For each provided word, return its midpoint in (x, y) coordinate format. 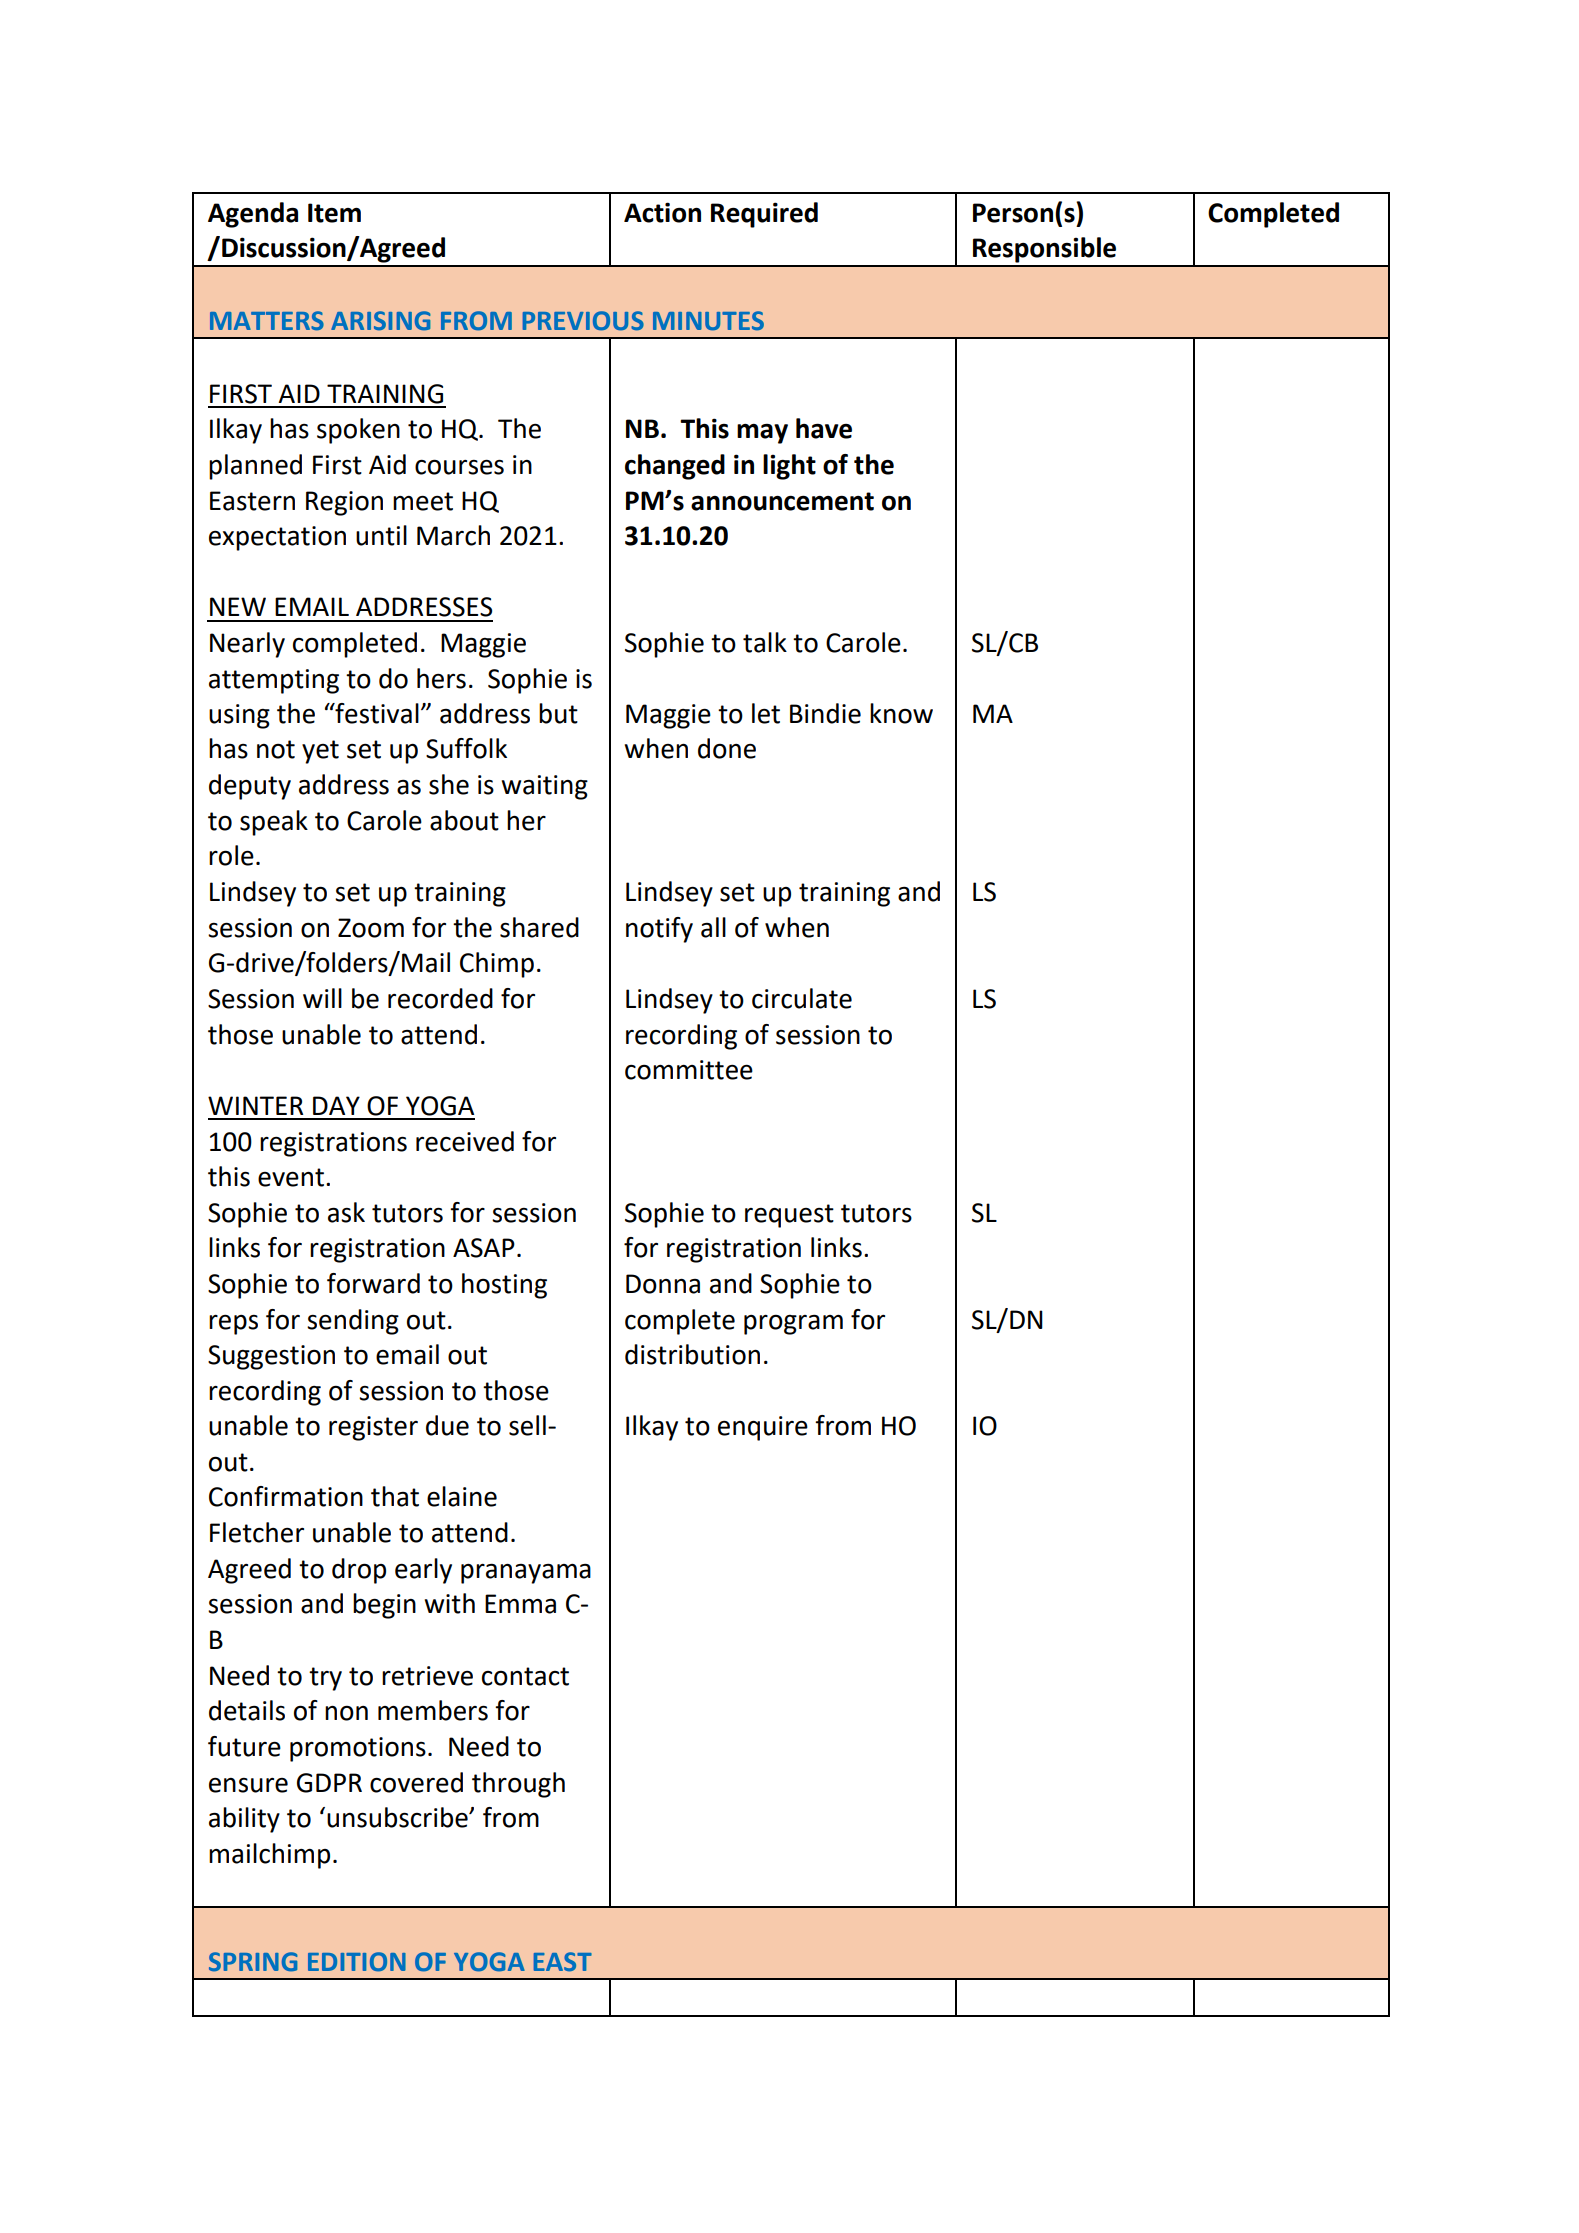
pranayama (526, 1574)
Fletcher (257, 1532)
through (518, 1785)
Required (764, 215)
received (465, 1141)
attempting (274, 681)
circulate (802, 998)
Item (334, 213)
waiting (545, 787)
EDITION (357, 1962)
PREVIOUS (583, 321)
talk (765, 642)
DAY (336, 1105)
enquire (763, 1428)
